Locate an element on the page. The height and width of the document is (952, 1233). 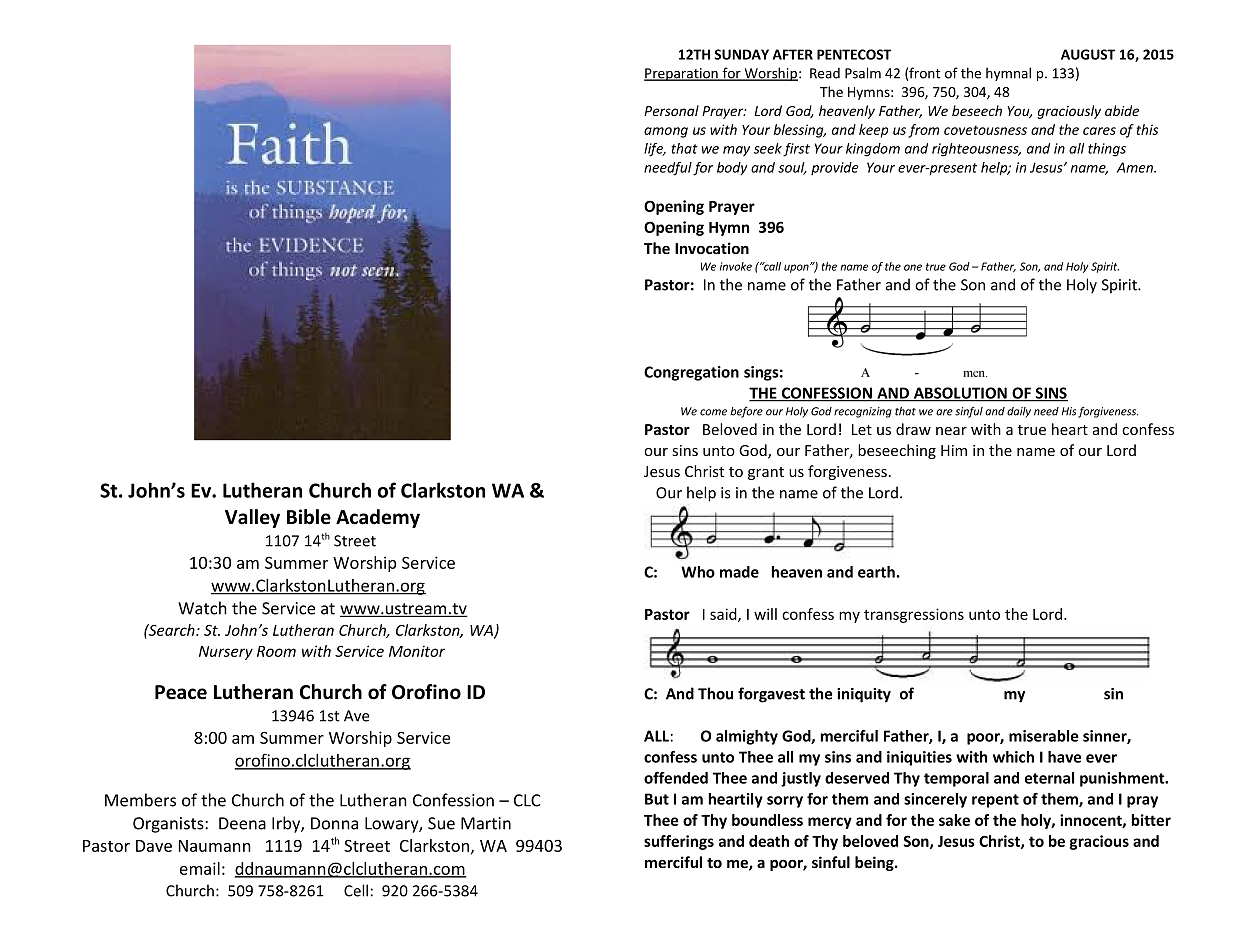
Watch is located at coordinates (202, 608).
